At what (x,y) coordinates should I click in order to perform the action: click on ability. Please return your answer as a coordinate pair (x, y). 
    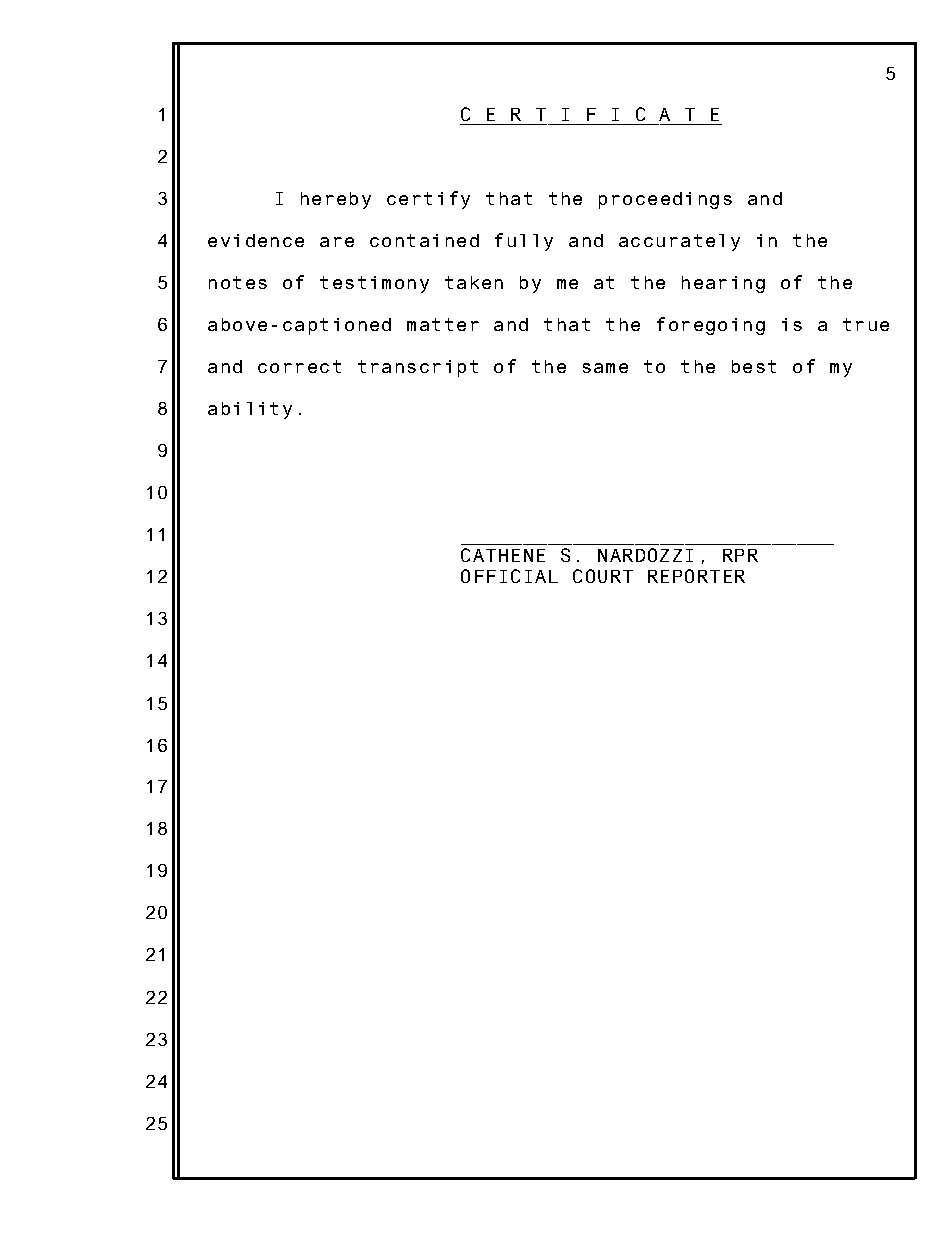
    Looking at the image, I should click on (250, 410).
